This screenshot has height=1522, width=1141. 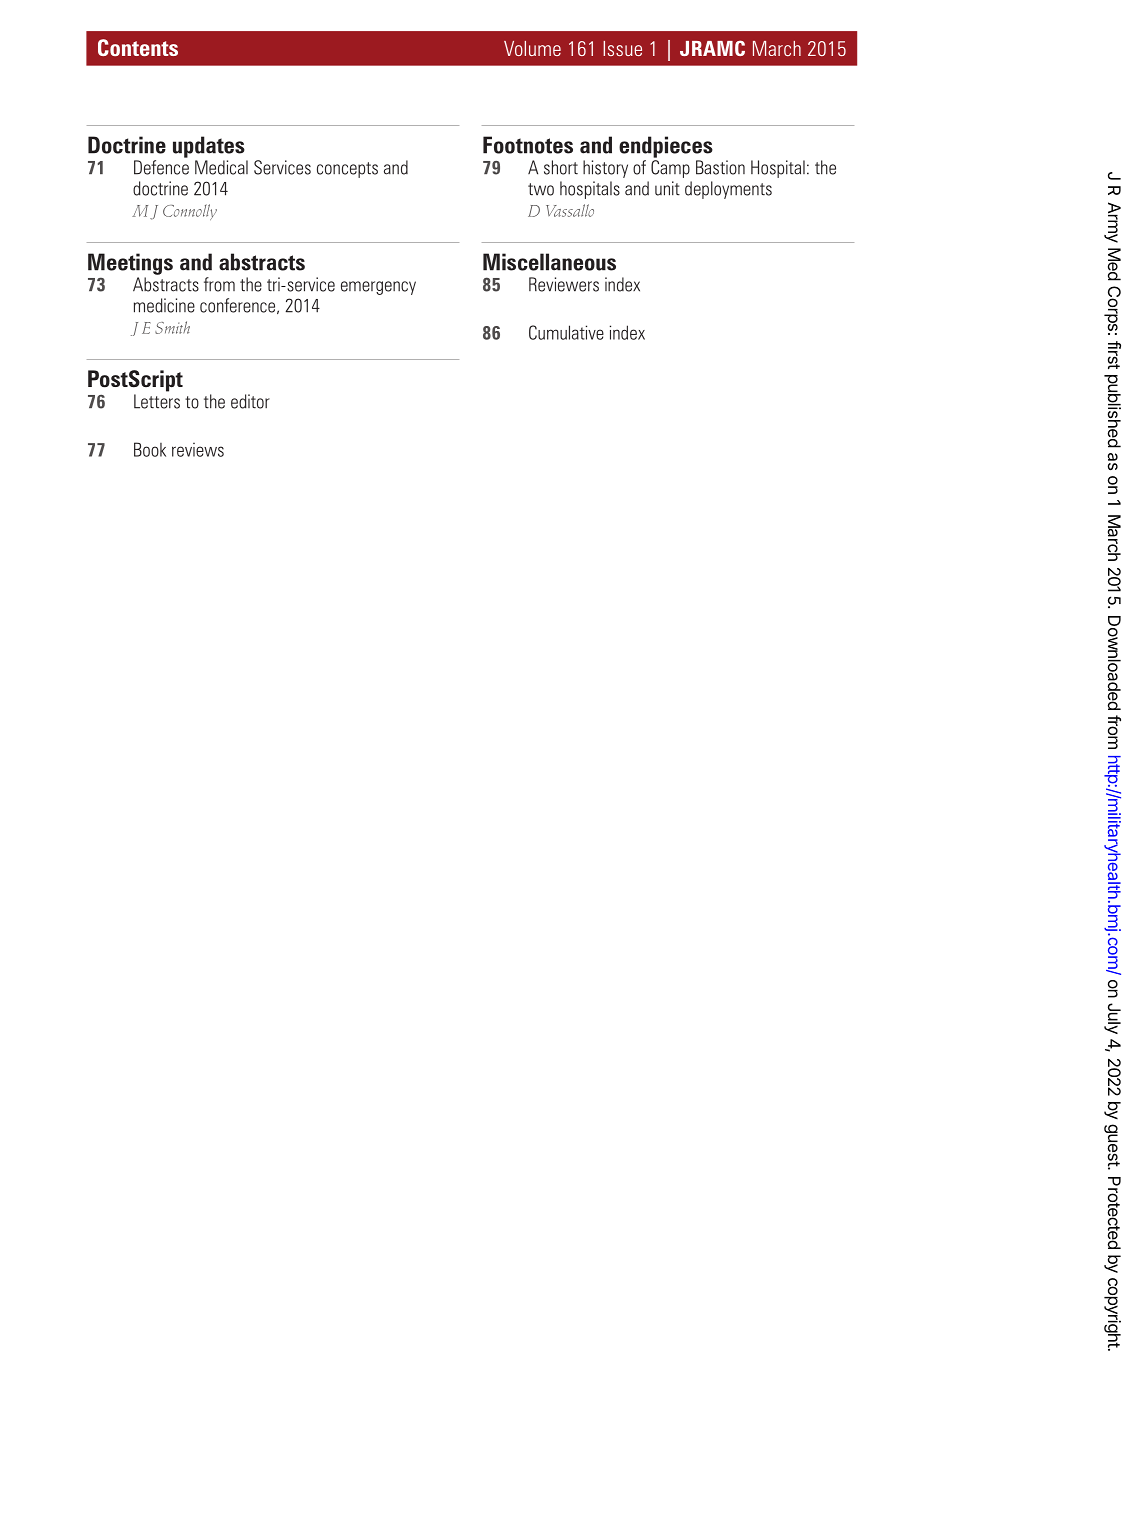 What do you see at coordinates (532, 48) in the screenshot?
I see `Volume` at bounding box center [532, 48].
